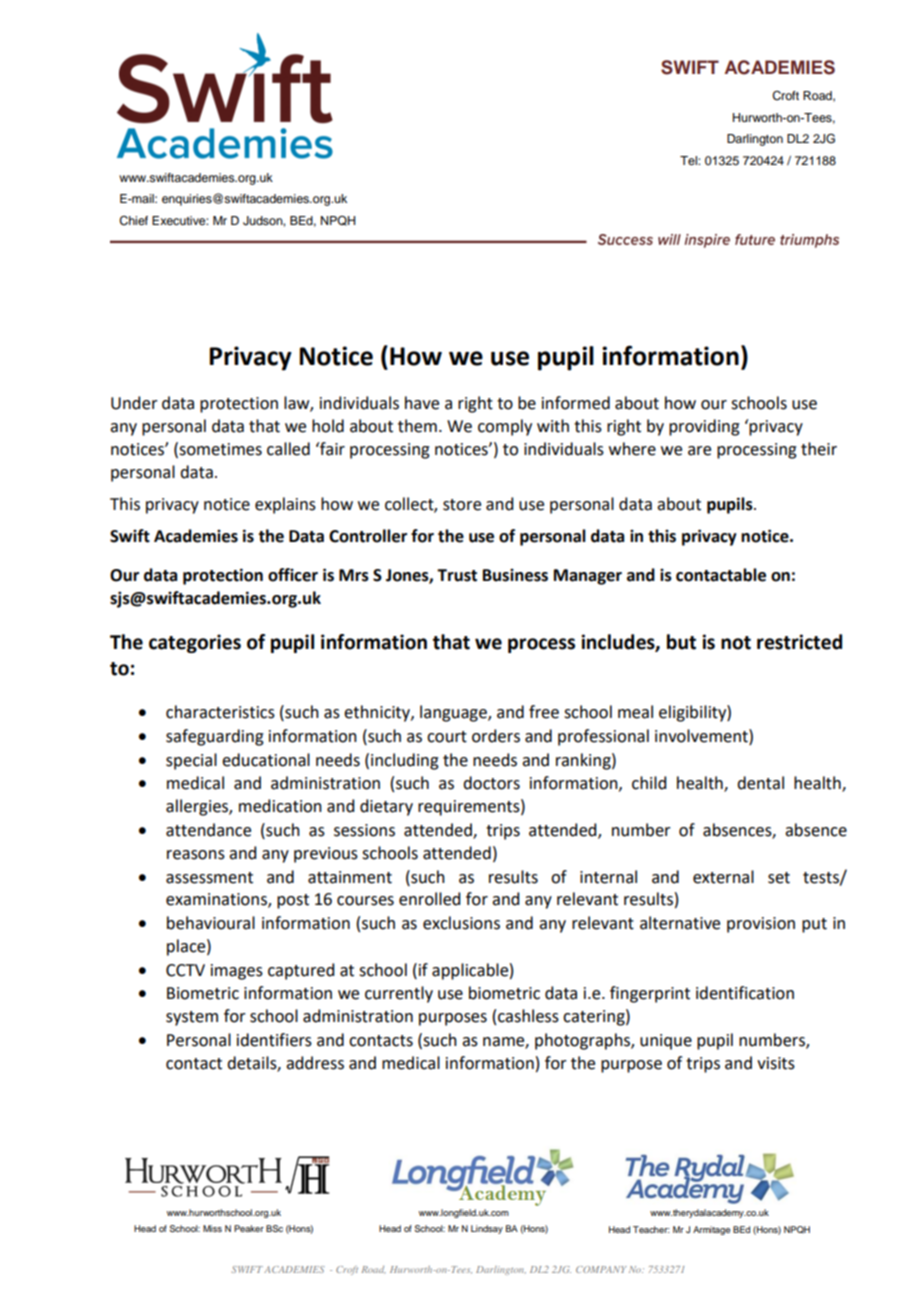 This screenshot has width=924, height=1308. I want to click on exclusions, so click(461, 923).
